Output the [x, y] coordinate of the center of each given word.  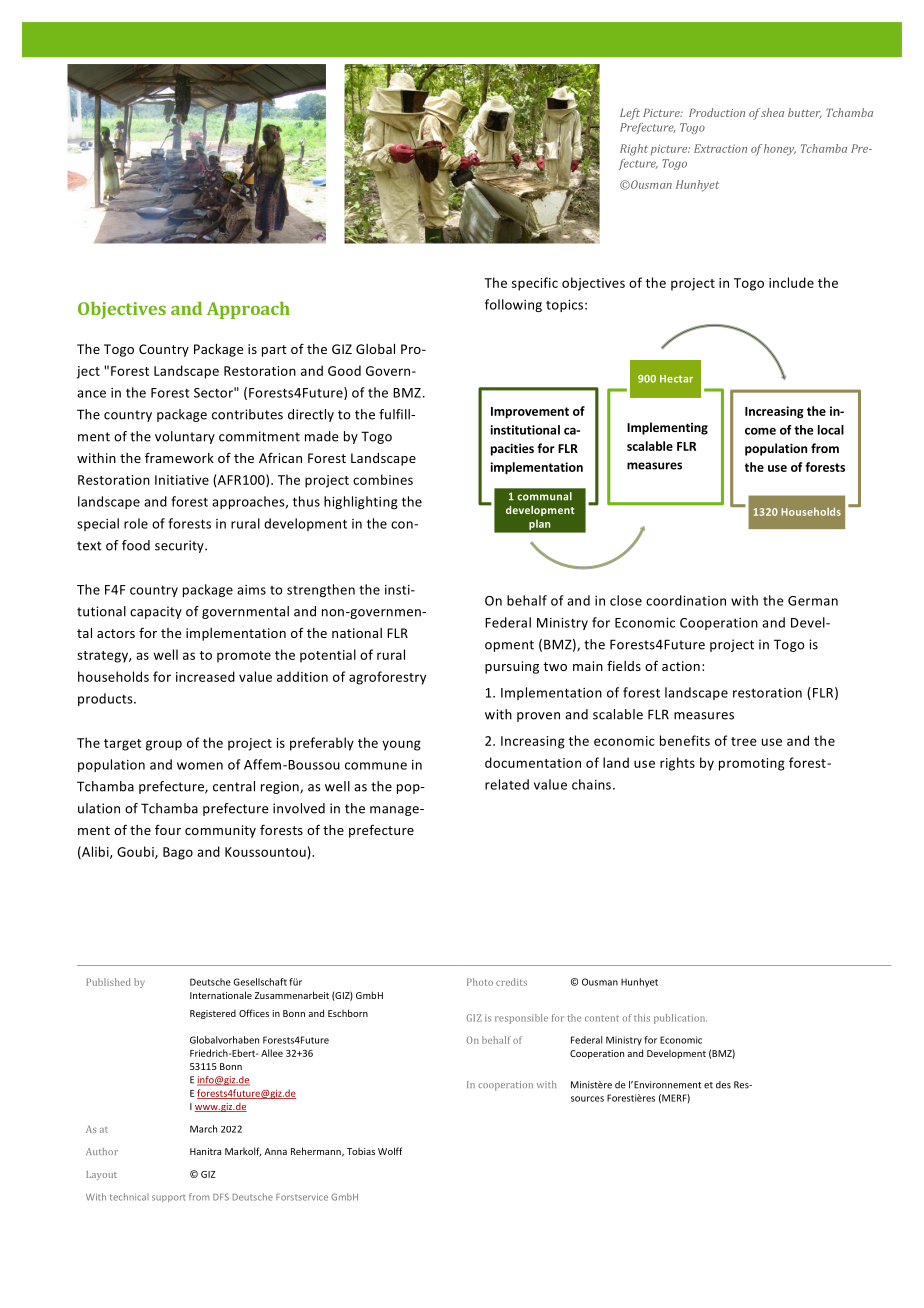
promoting [752, 764]
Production [717, 112]
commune [376, 766]
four [168, 829]
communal [545, 496]
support [169, 1198]
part [274, 351]
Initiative [182, 480]
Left [630, 114]
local [831, 430]
